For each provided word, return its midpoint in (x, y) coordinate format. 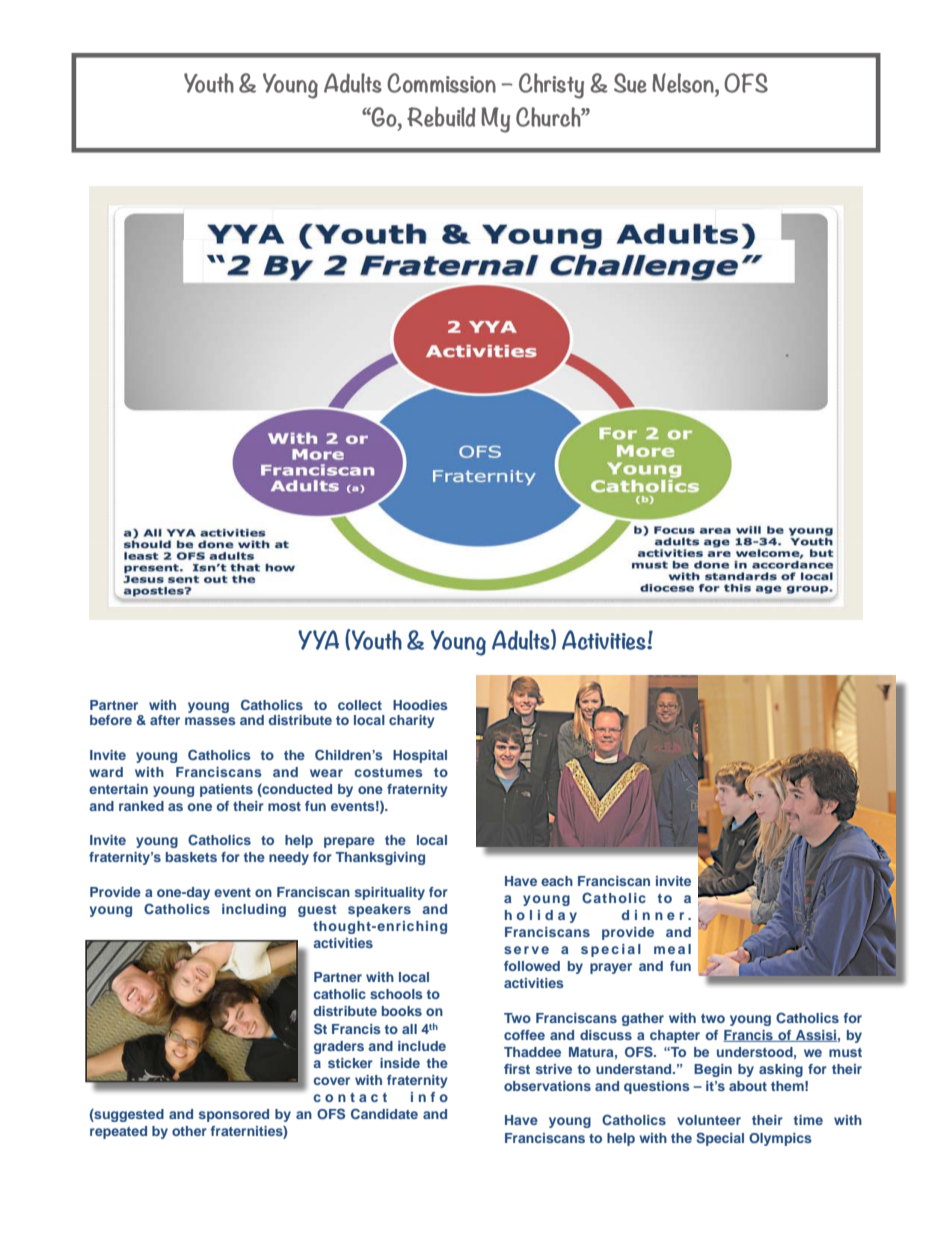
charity (412, 721)
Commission (441, 83)
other (189, 1131)
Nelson (684, 83)
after (165, 720)
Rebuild (441, 116)
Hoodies (420, 705)
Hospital (420, 756)
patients (226, 790)
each (557, 881)
